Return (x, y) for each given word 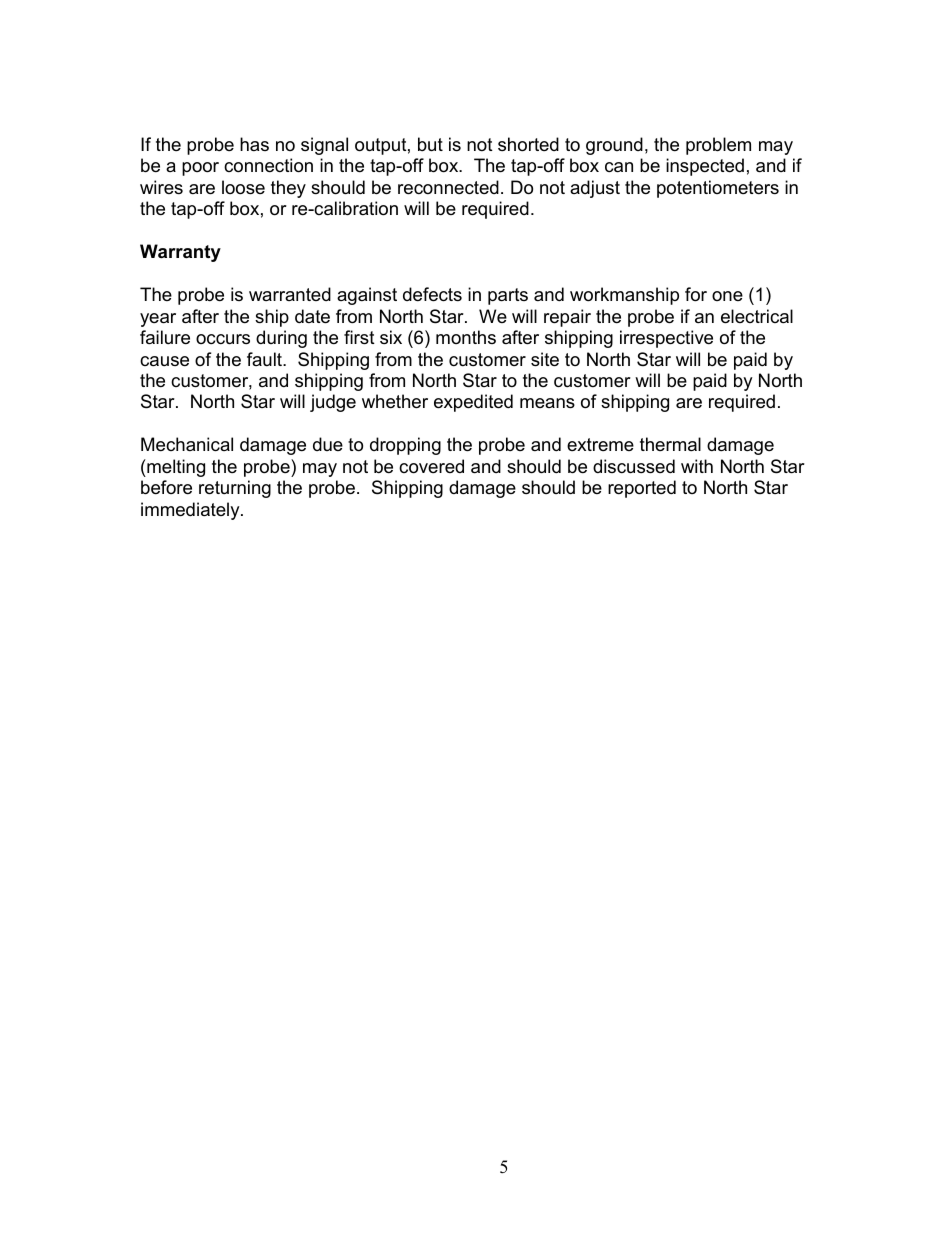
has (254, 144)
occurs (223, 339)
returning (235, 489)
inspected (705, 167)
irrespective (666, 339)
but (430, 144)
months (466, 337)
